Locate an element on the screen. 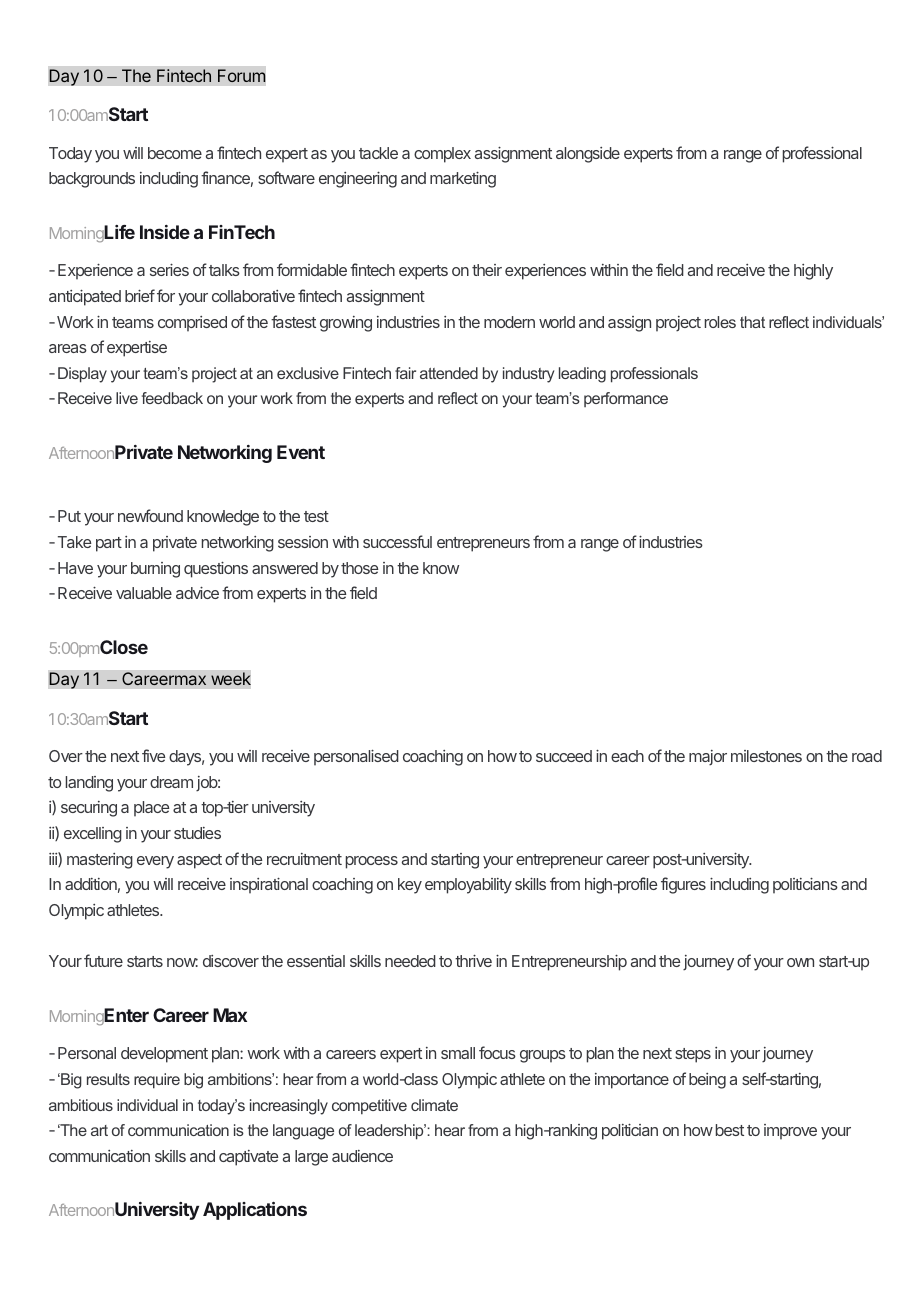 The height and width of the screenshot is (1308, 924). alongside is located at coordinates (588, 155).
